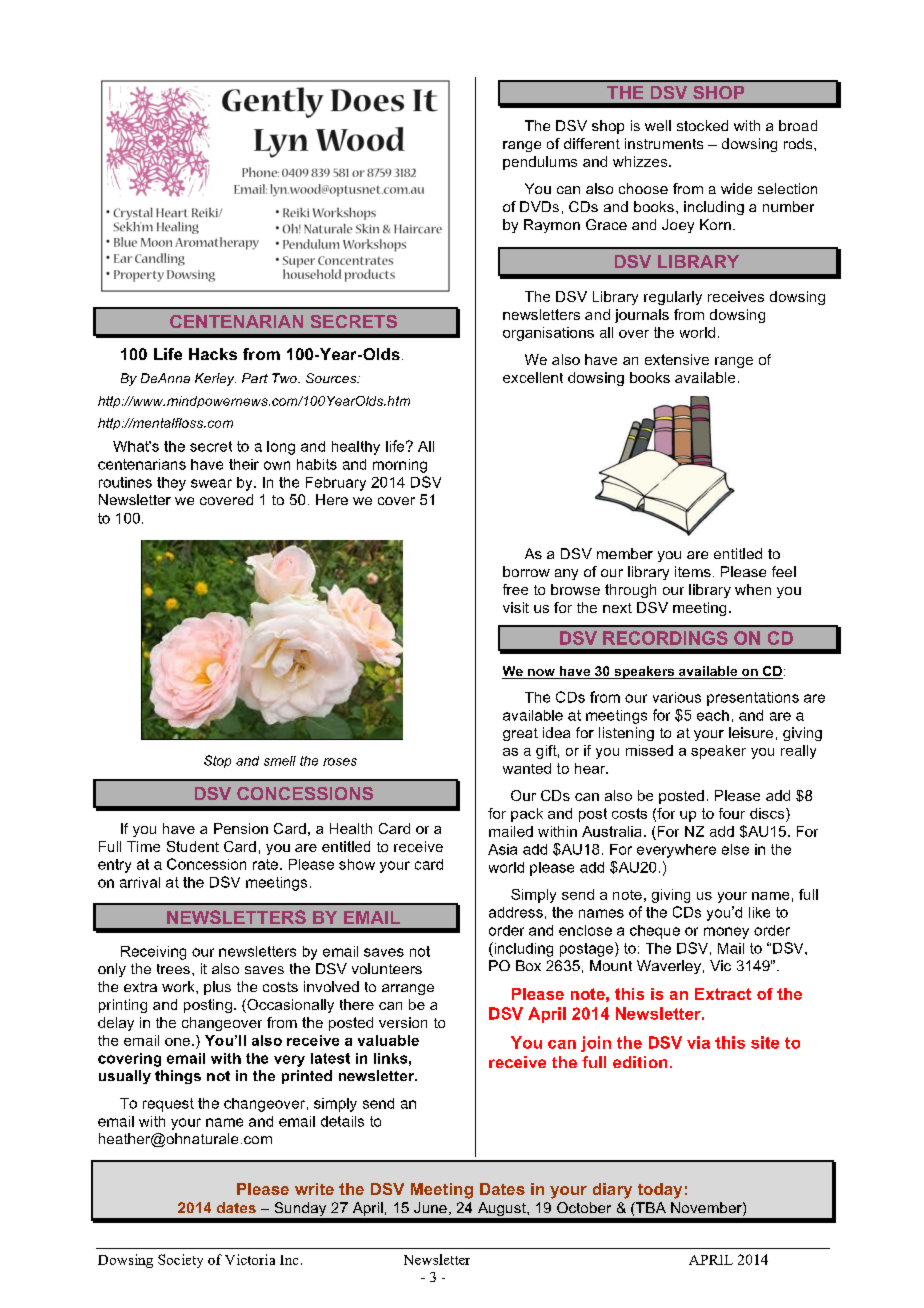 Image resolution: width=924 pixels, height=1308 pixels. What do you see at coordinates (173, 969) in the screenshot?
I see `trees` at bounding box center [173, 969].
